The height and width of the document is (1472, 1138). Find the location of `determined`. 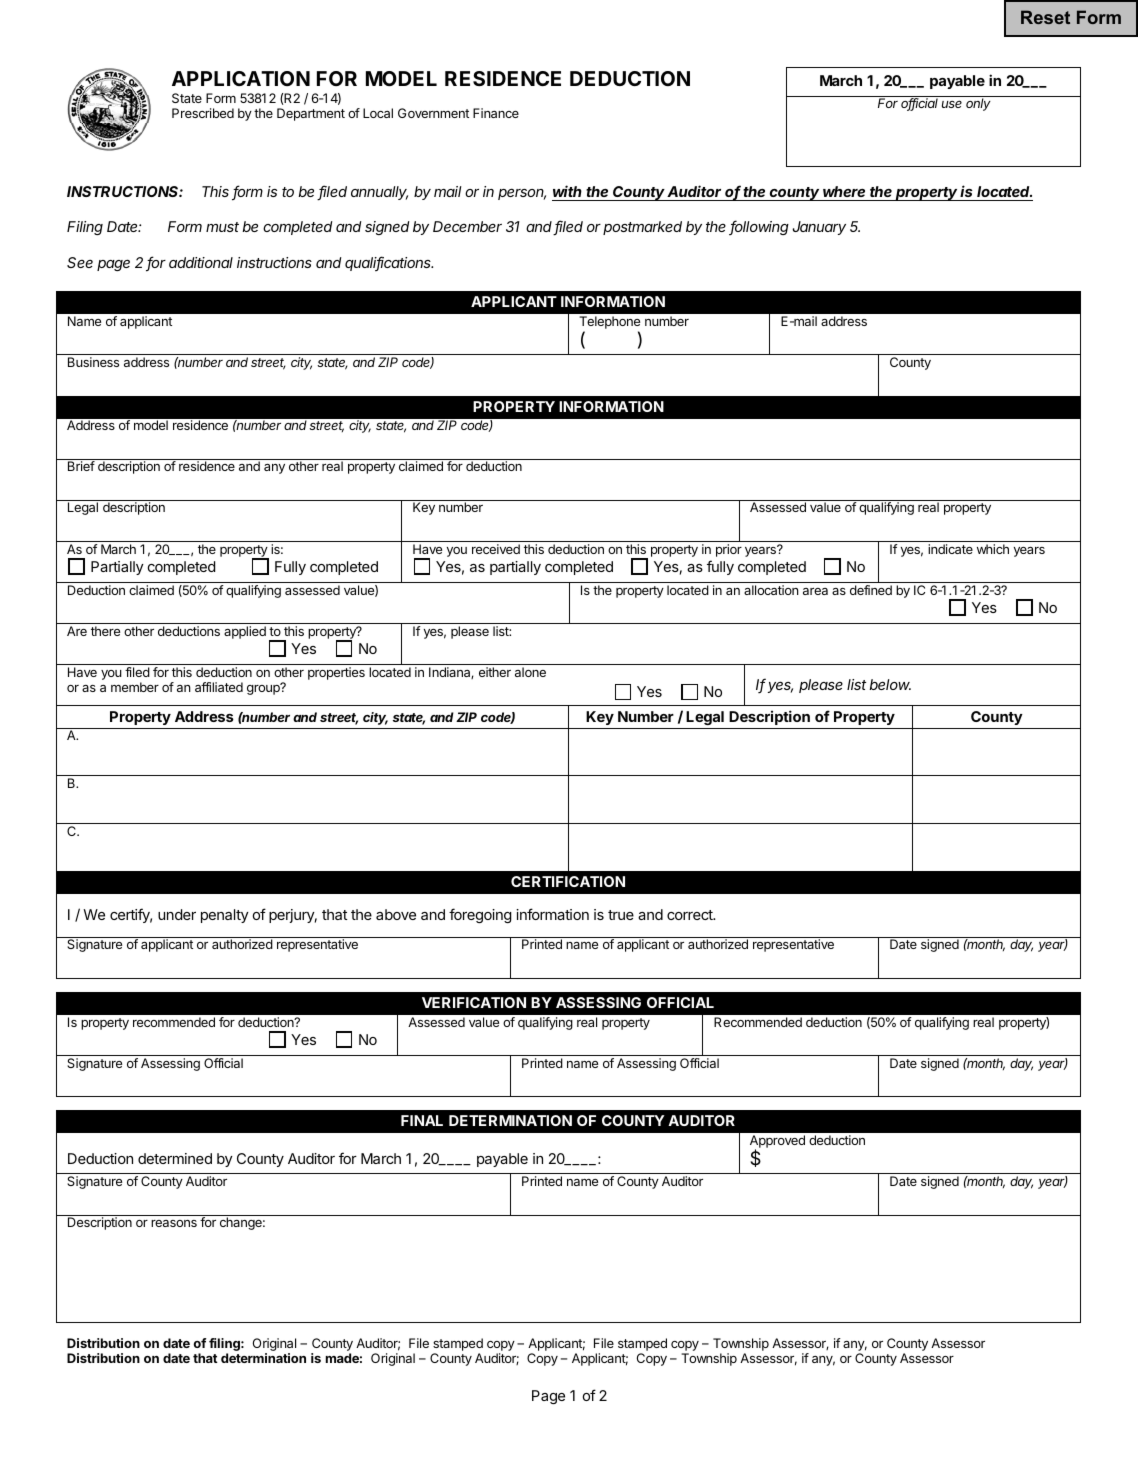

determined is located at coordinates (175, 1158).
